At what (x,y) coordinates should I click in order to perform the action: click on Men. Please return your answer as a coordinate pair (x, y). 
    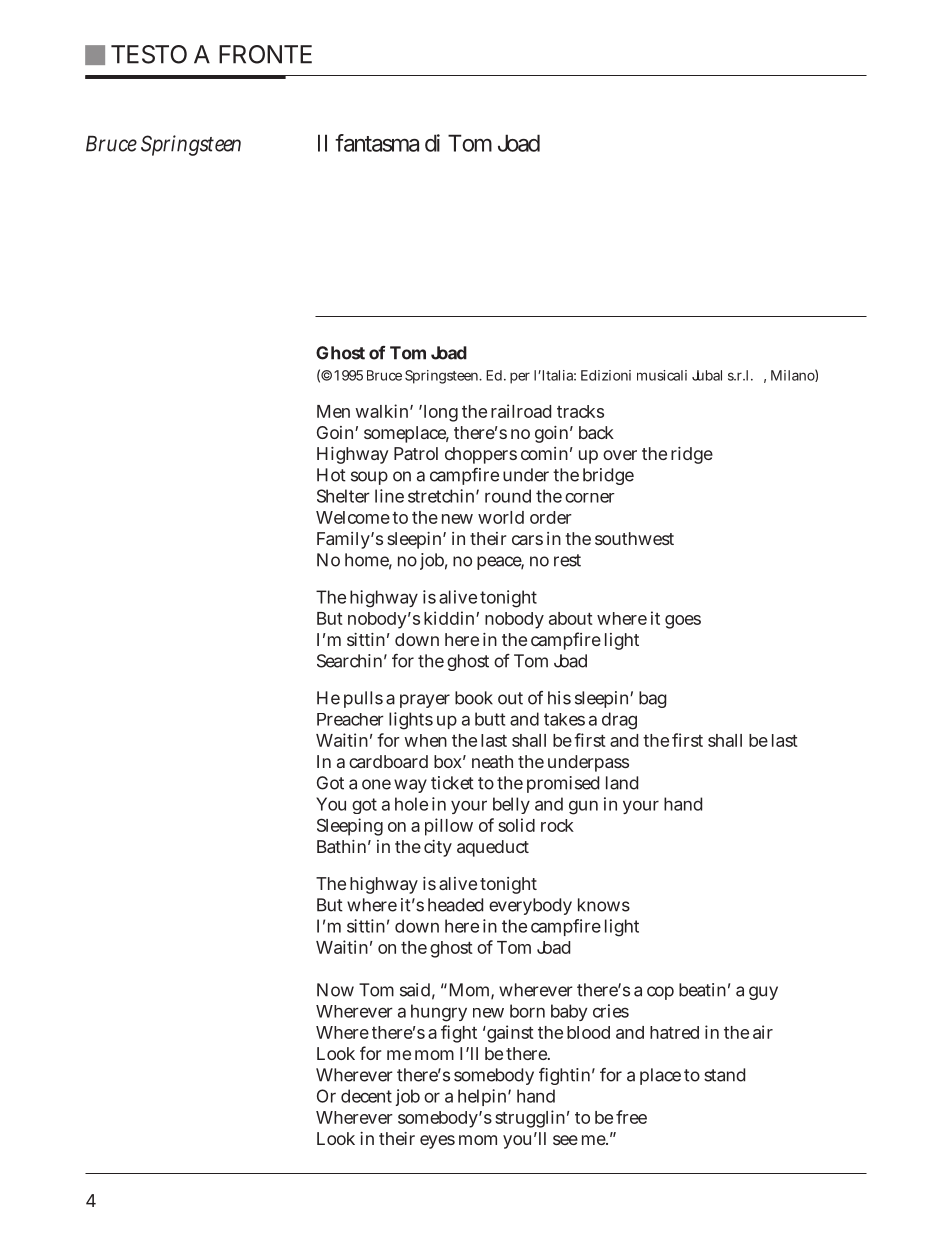
    Looking at the image, I should click on (333, 411).
